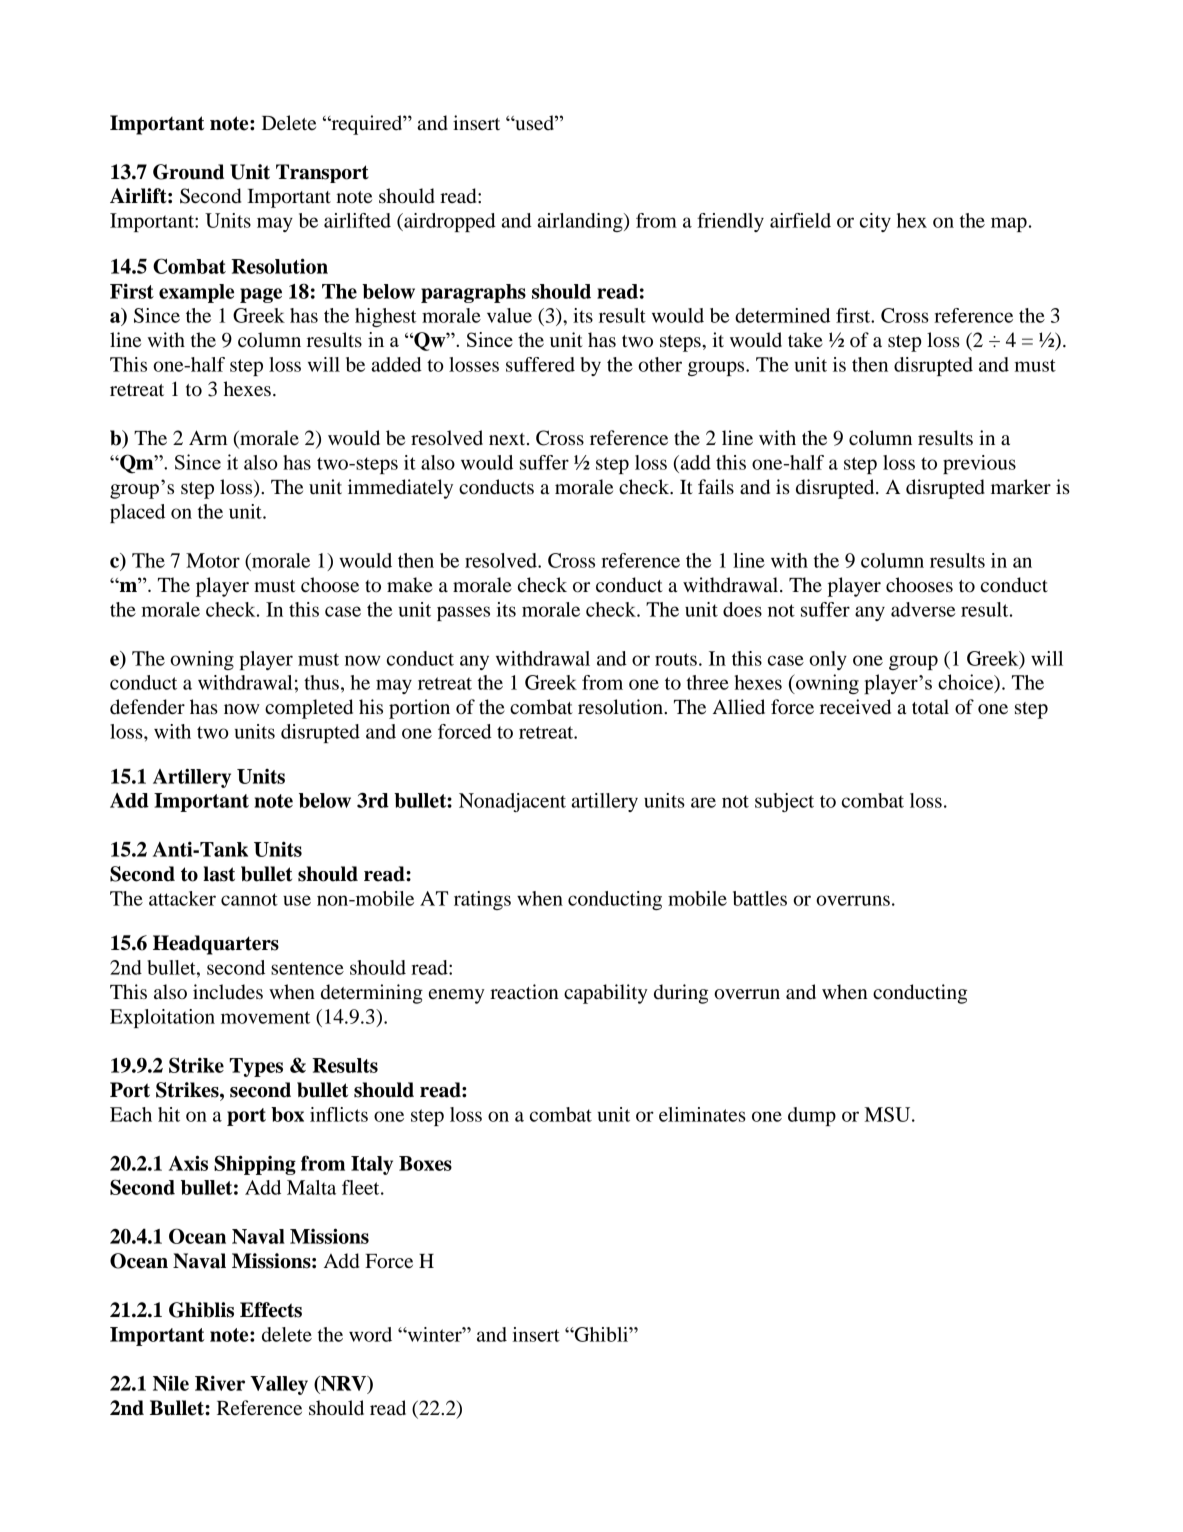 The width and height of the screenshot is (1183, 1532). What do you see at coordinates (309, 709) in the screenshot?
I see `completed` at bounding box center [309, 709].
